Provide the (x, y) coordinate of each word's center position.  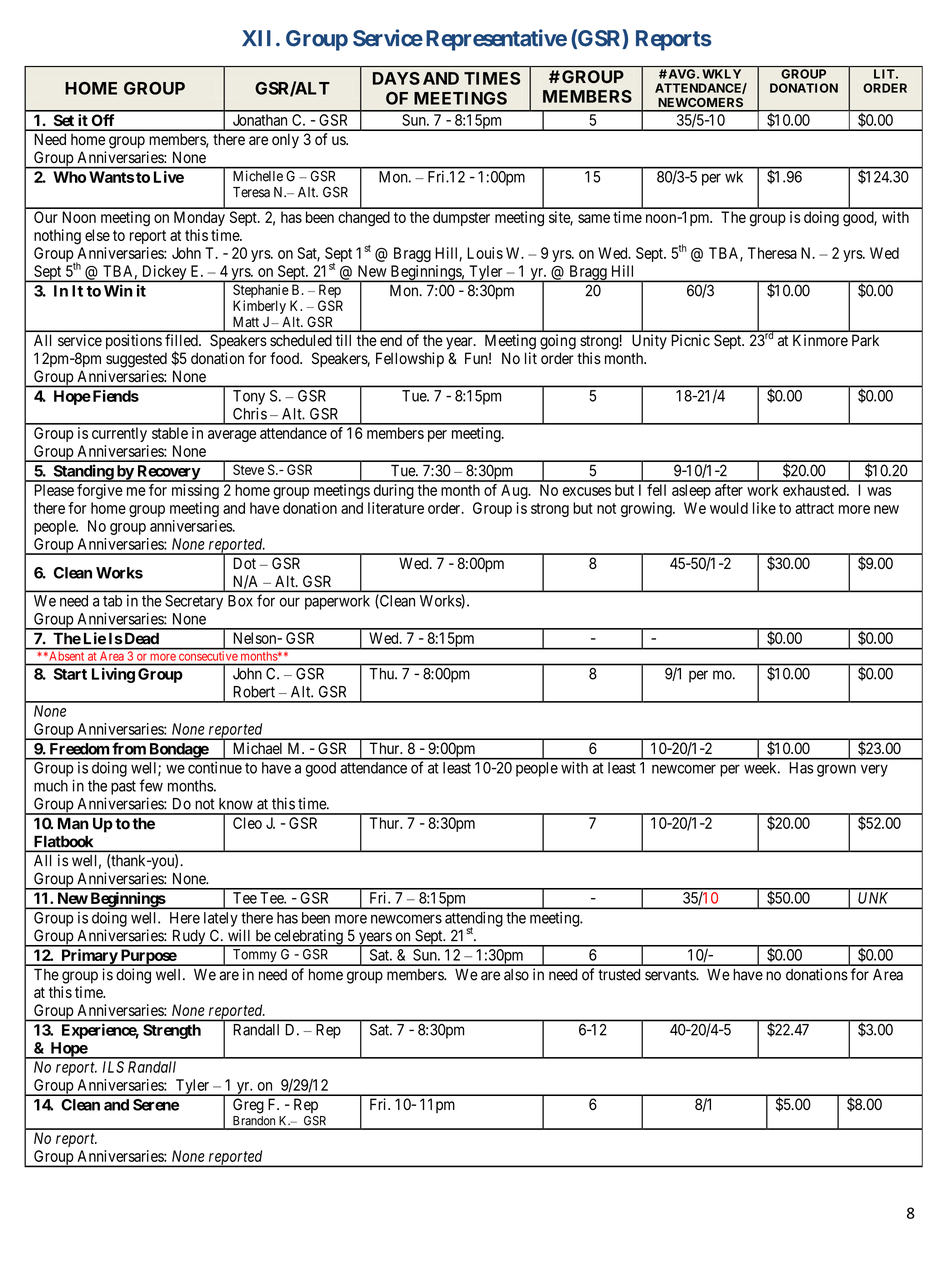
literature (396, 508)
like (764, 508)
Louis (485, 253)
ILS (113, 1067)
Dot (244, 563)
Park (865, 340)
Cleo (247, 823)
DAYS (396, 78)
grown (836, 770)
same (594, 218)
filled (182, 340)
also (516, 975)
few (151, 785)
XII (256, 38)
